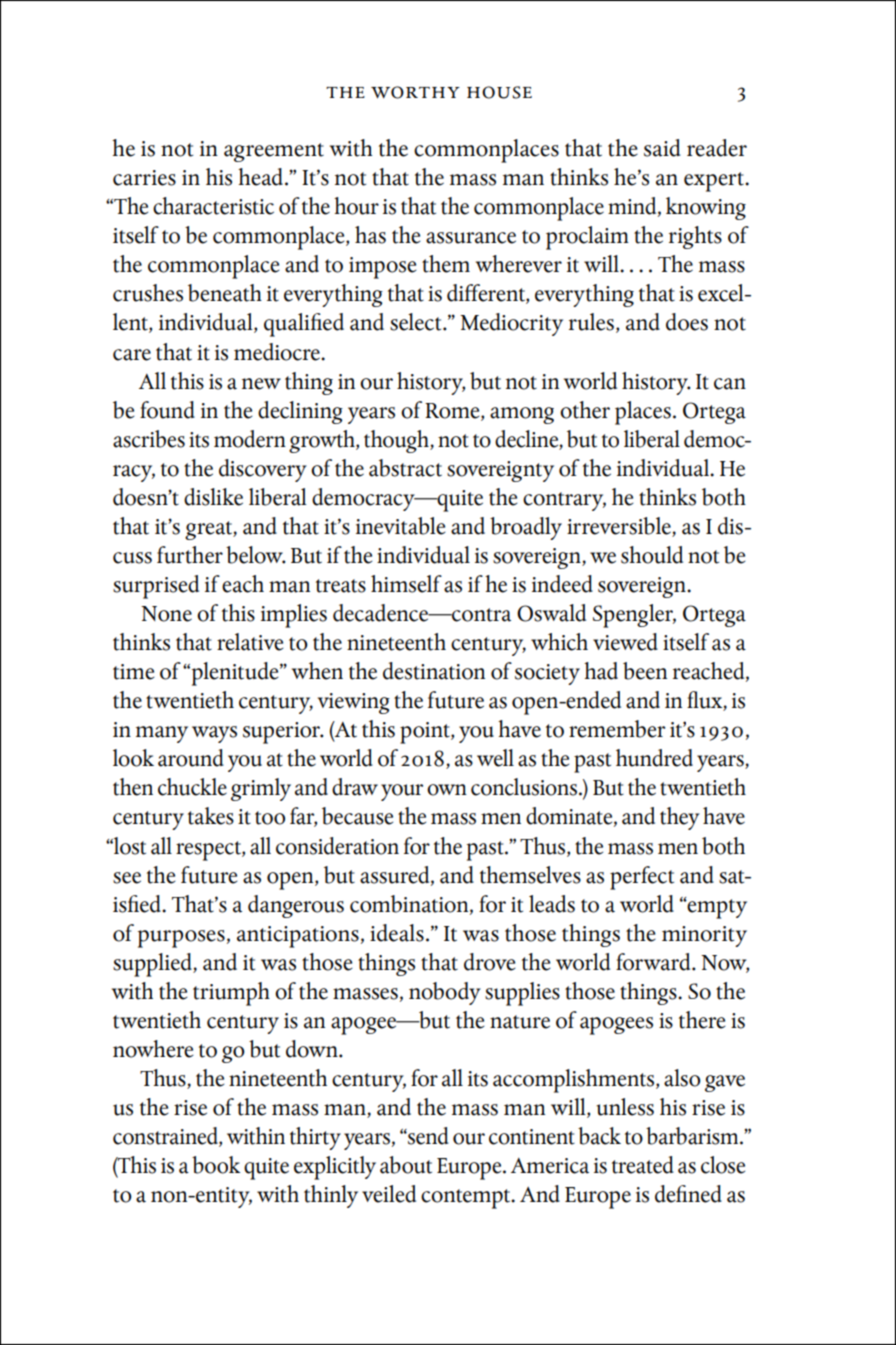 Image resolution: width=896 pixels, height=1345 pixels. Describe the element at coordinates (654, 758) in the screenshot. I see `hundred` at that location.
